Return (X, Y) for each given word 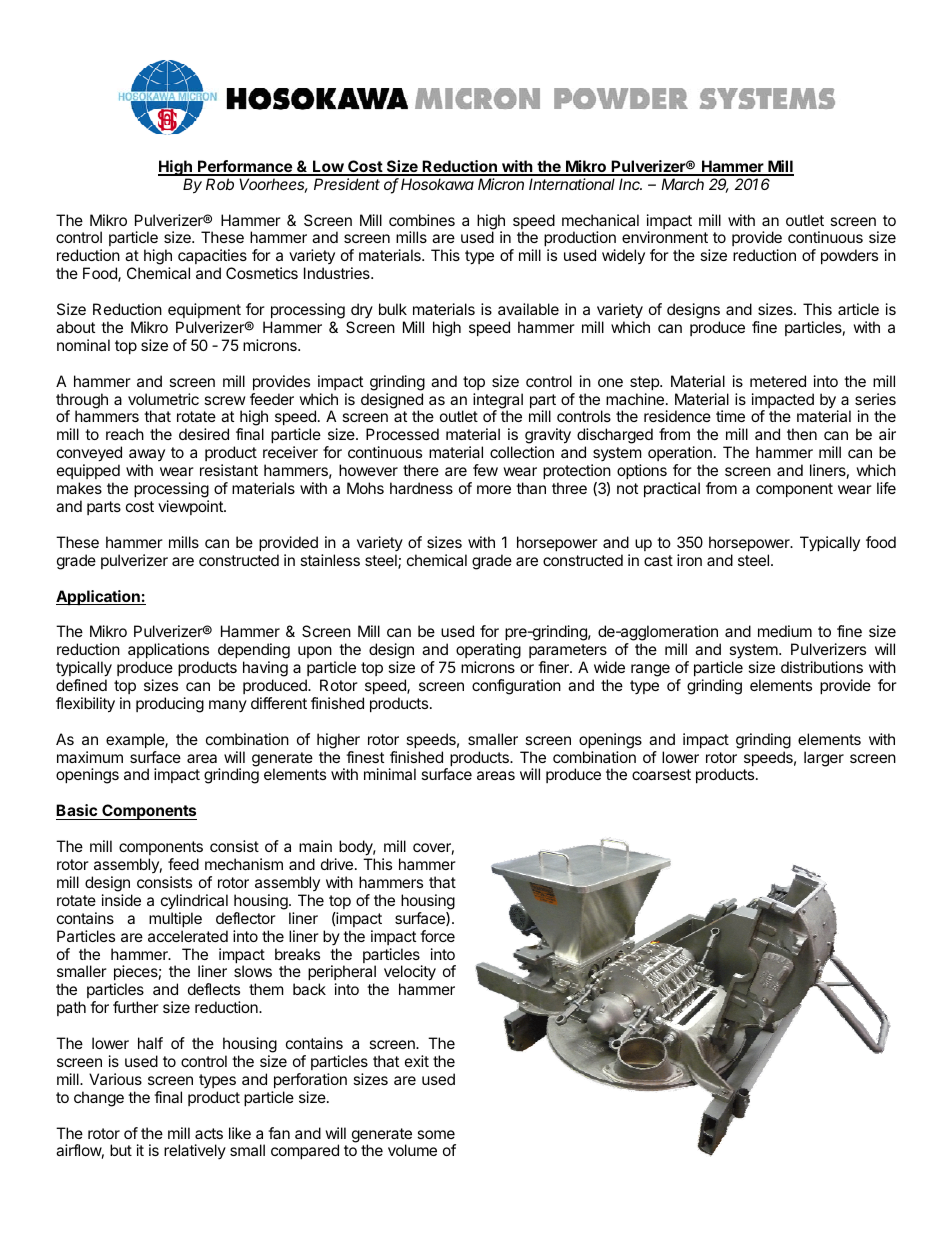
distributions (822, 667)
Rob (220, 184)
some (436, 1134)
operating (487, 652)
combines (422, 220)
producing (170, 705)
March (682, 184)
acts (209, 1133)
